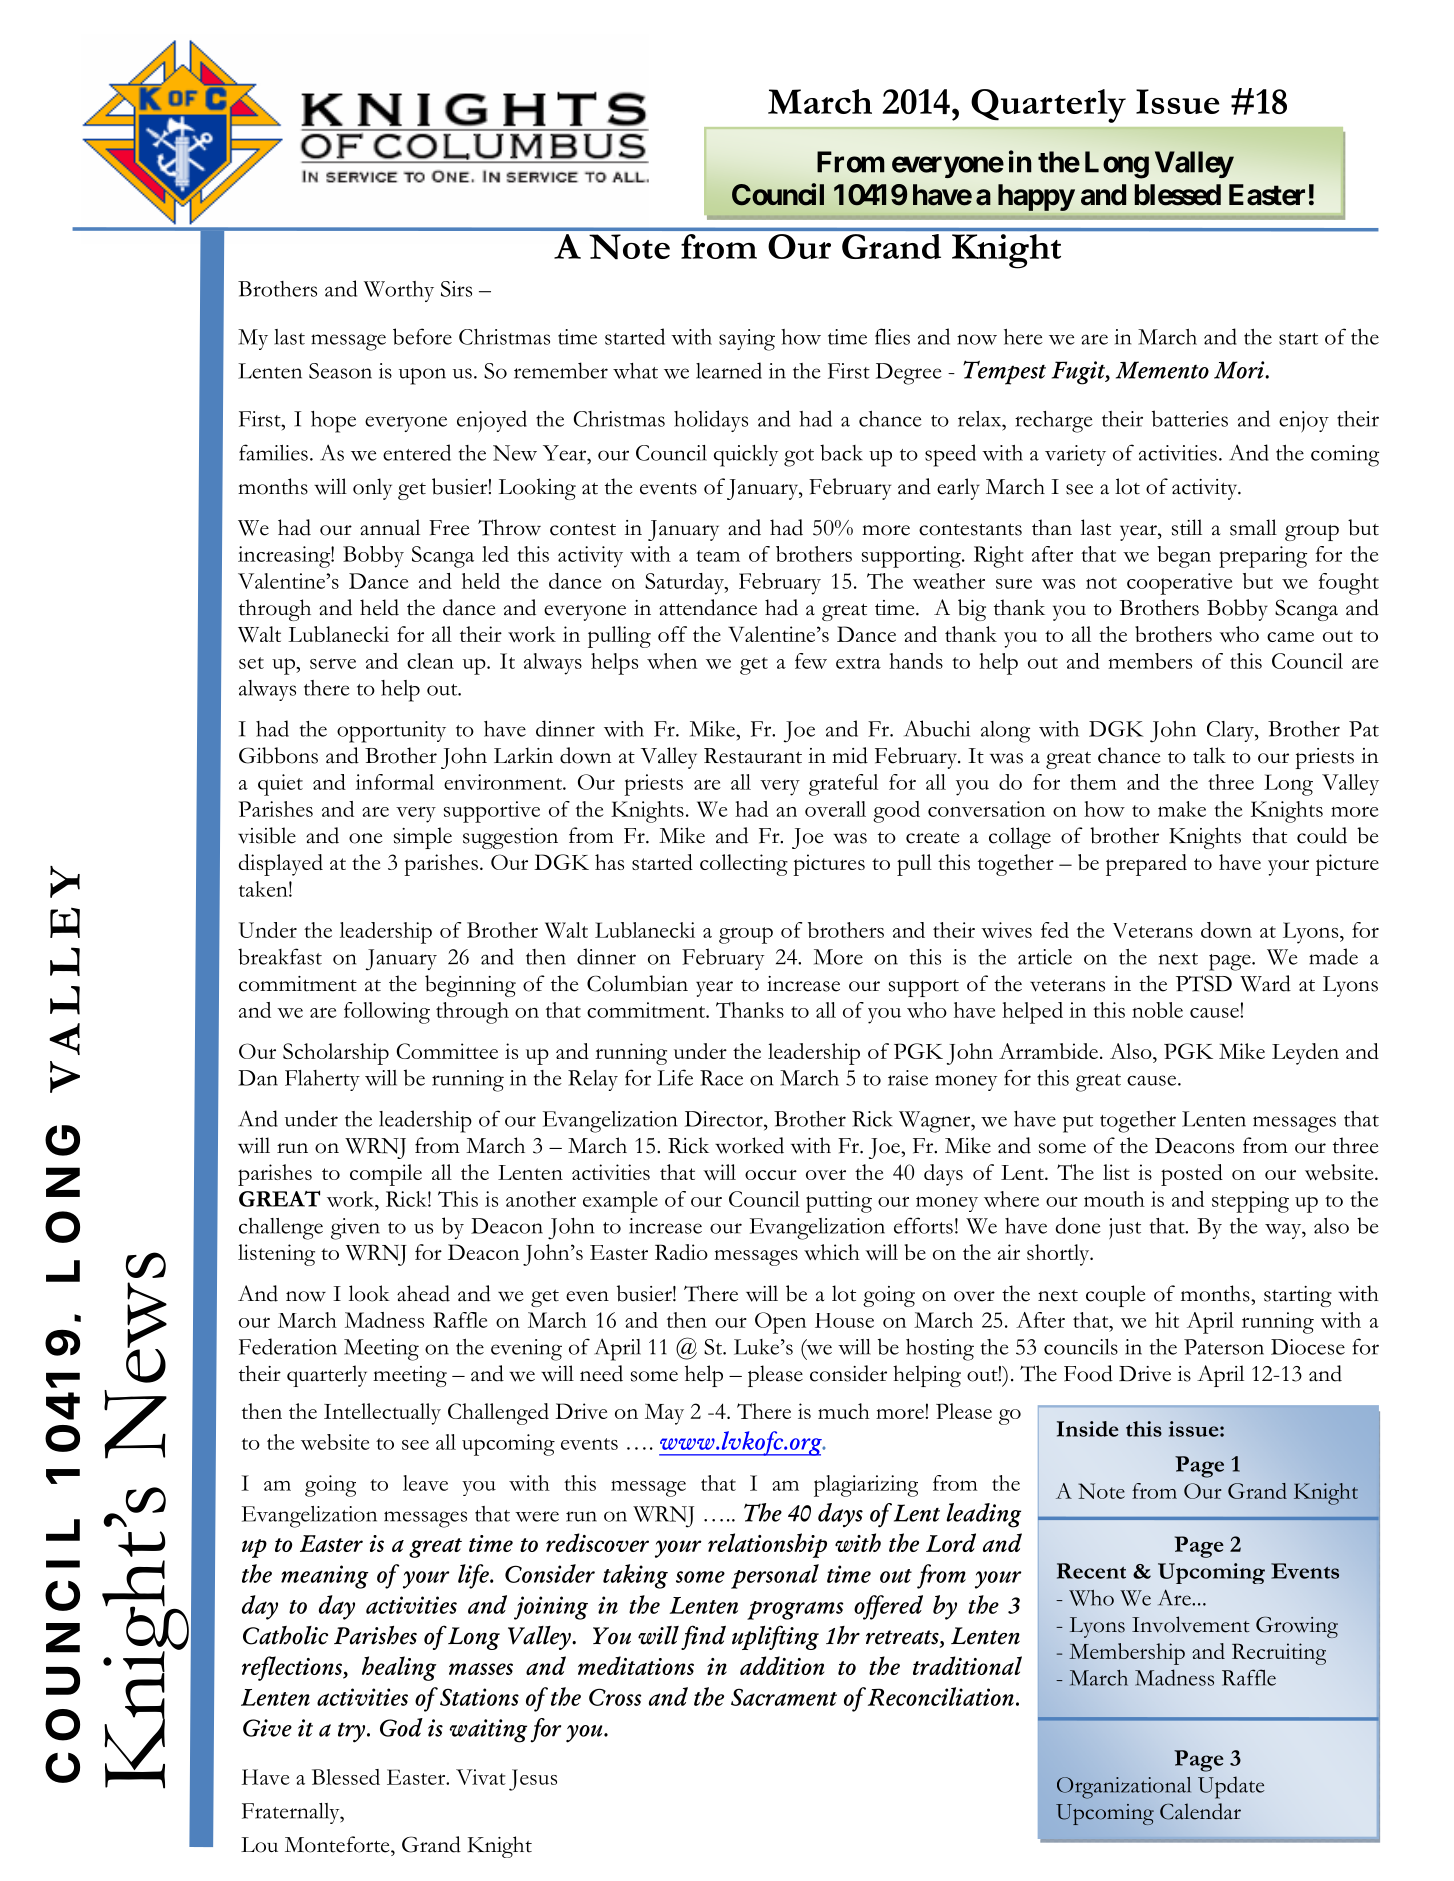 Image resolution: width=1454 pixels, height=1881 pixels. What do you see at coordinates (1162, 370) in the image?
I see `Memento` at bounding box center [1162, 370].
